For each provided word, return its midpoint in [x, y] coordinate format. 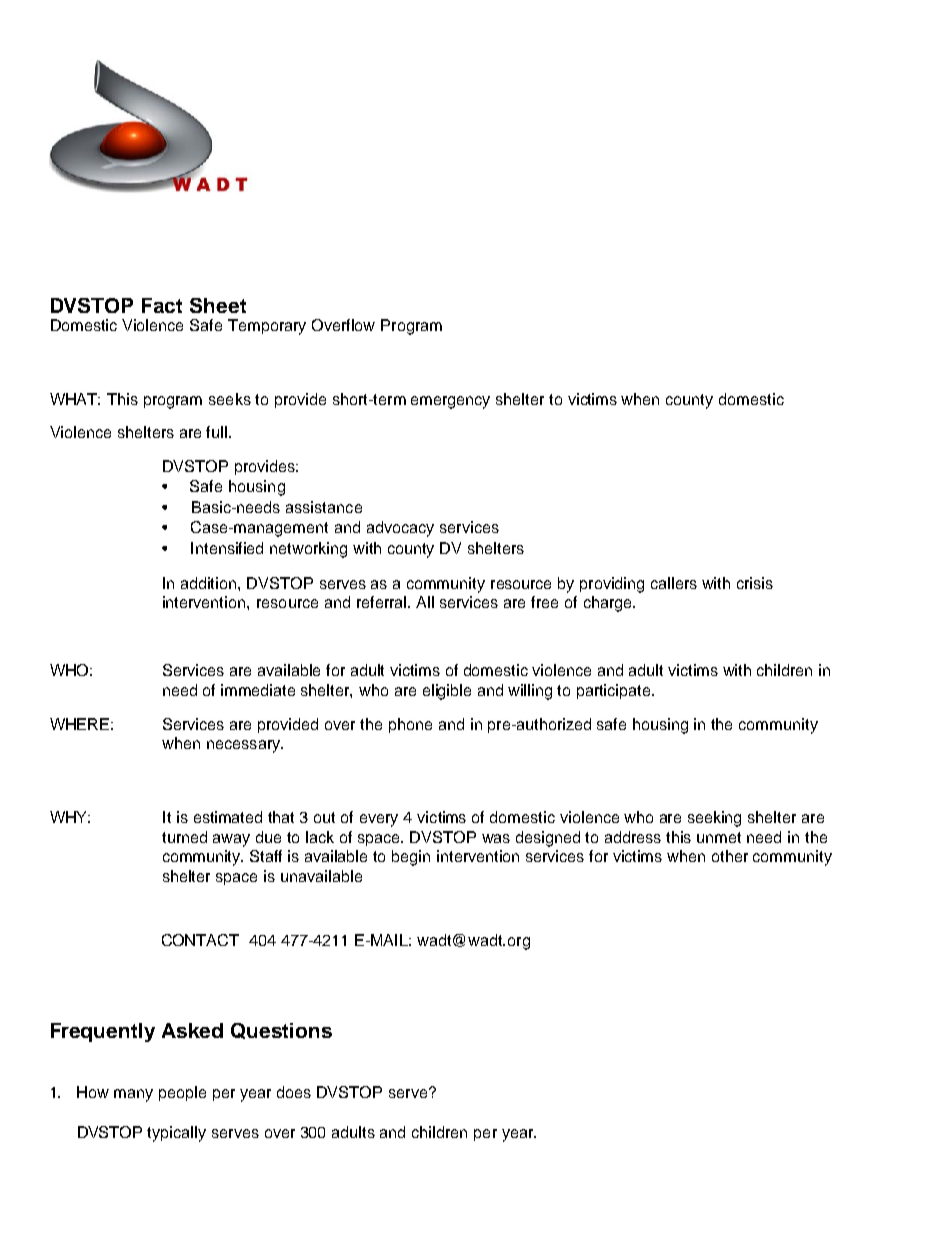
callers [674, 583]
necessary [244, 746]
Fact [162, 305]
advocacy [400, 529]
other [730, 856]
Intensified [227, 548]
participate [615, 691]
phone [410, 725]
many [133, 1095]
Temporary [267, 327]
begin [411, 858]
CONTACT [200, 940]
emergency [450, 402]
